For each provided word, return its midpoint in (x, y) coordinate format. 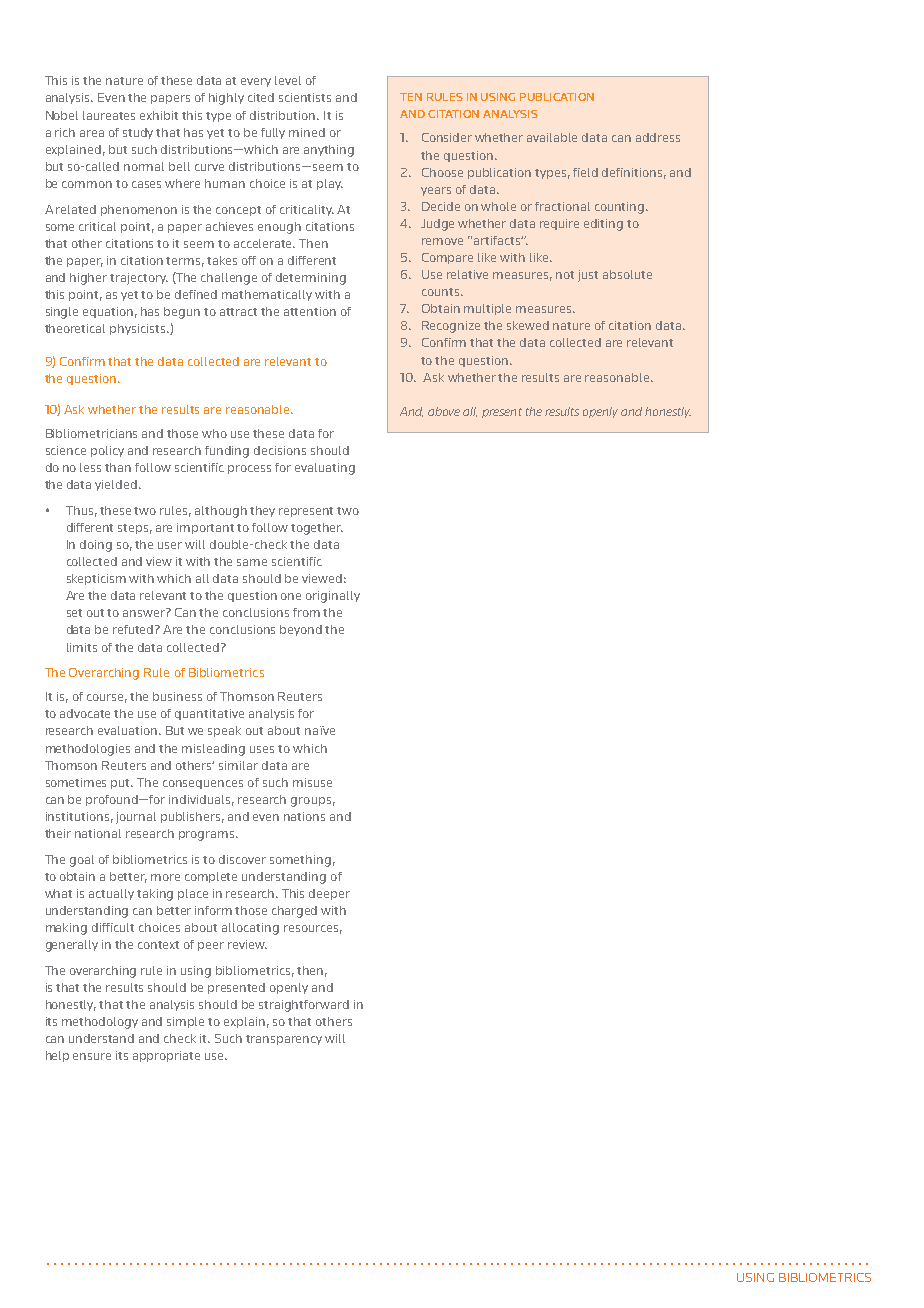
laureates (109, 115)
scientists (305, 97)
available (552, 137)
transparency (284, 1040)
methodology (100, 1023)
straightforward (304, 1006)
